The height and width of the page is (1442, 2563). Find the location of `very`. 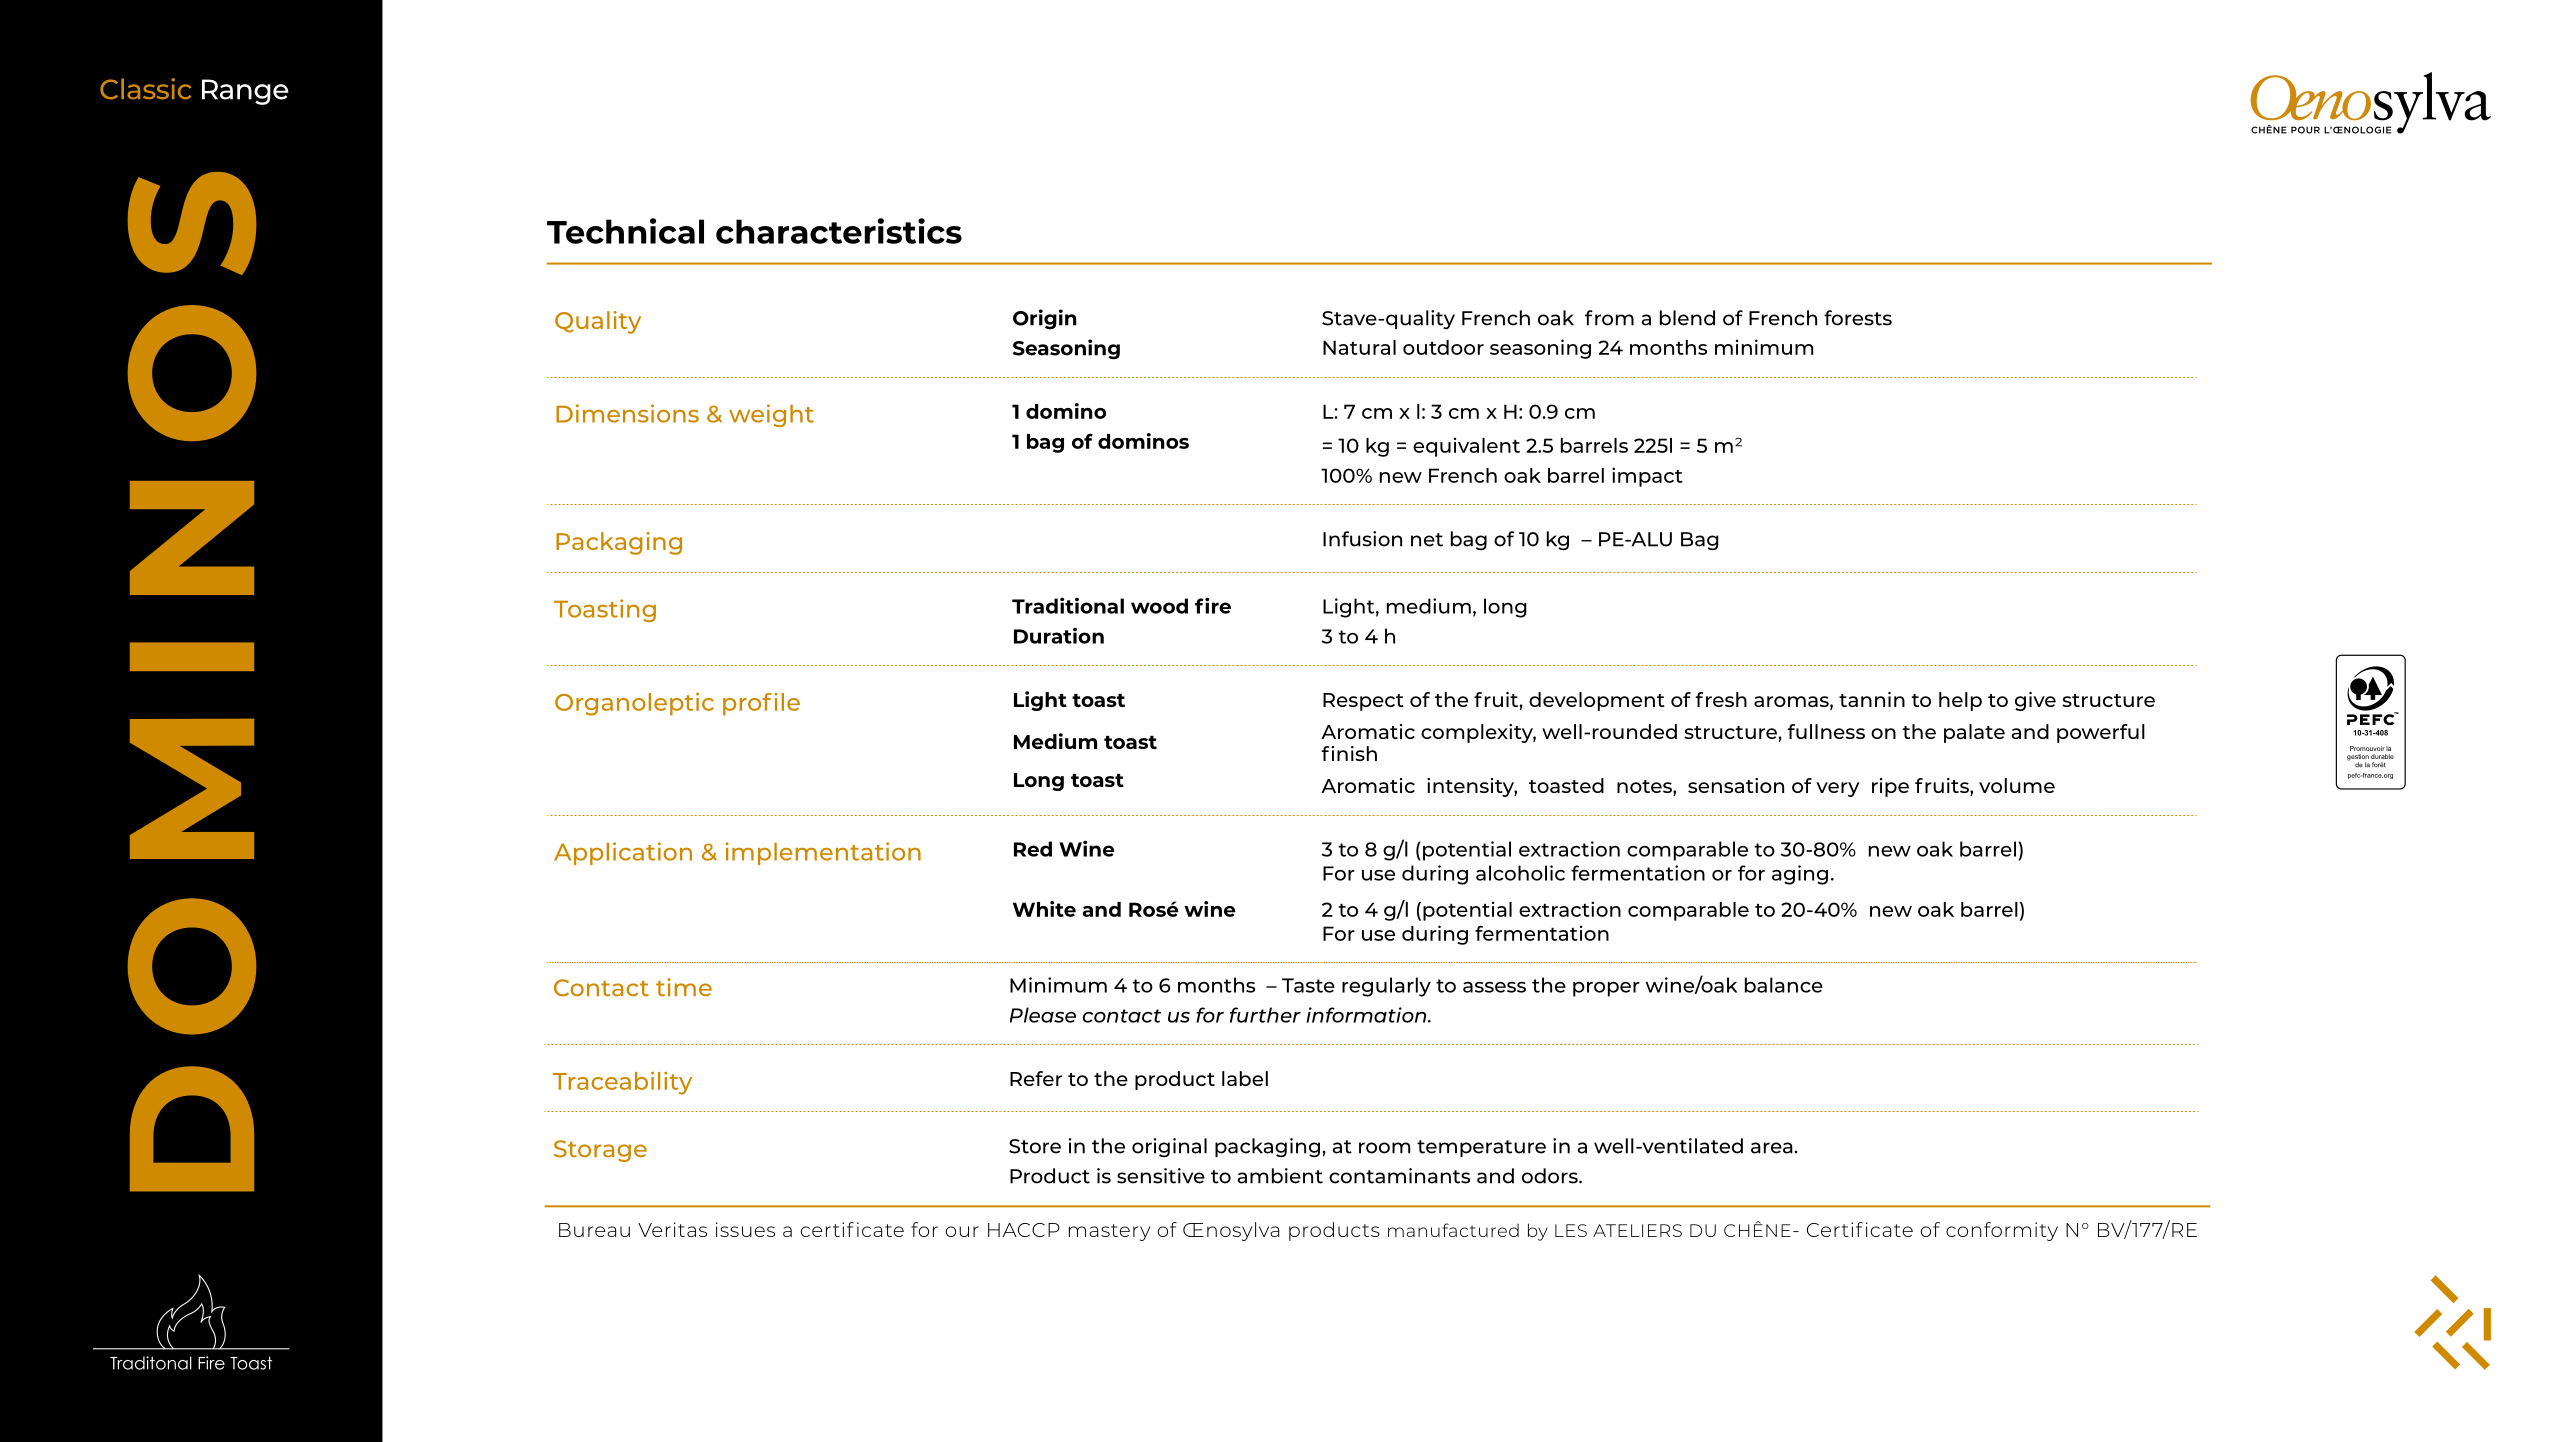

very is located at coordinates (1838, 789).
